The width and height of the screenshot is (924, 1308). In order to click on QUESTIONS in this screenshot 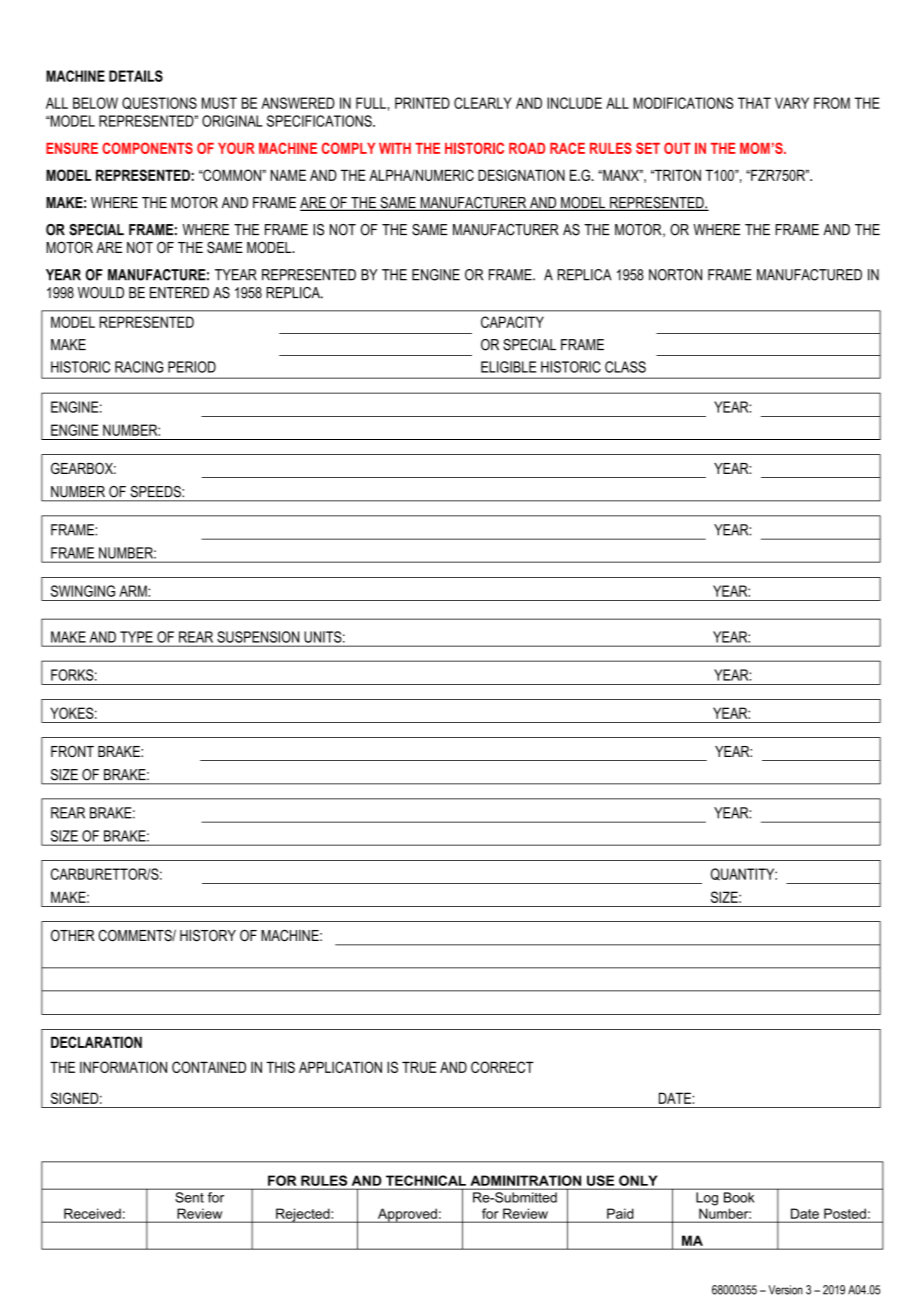, I will do `click(159, 103)`.
